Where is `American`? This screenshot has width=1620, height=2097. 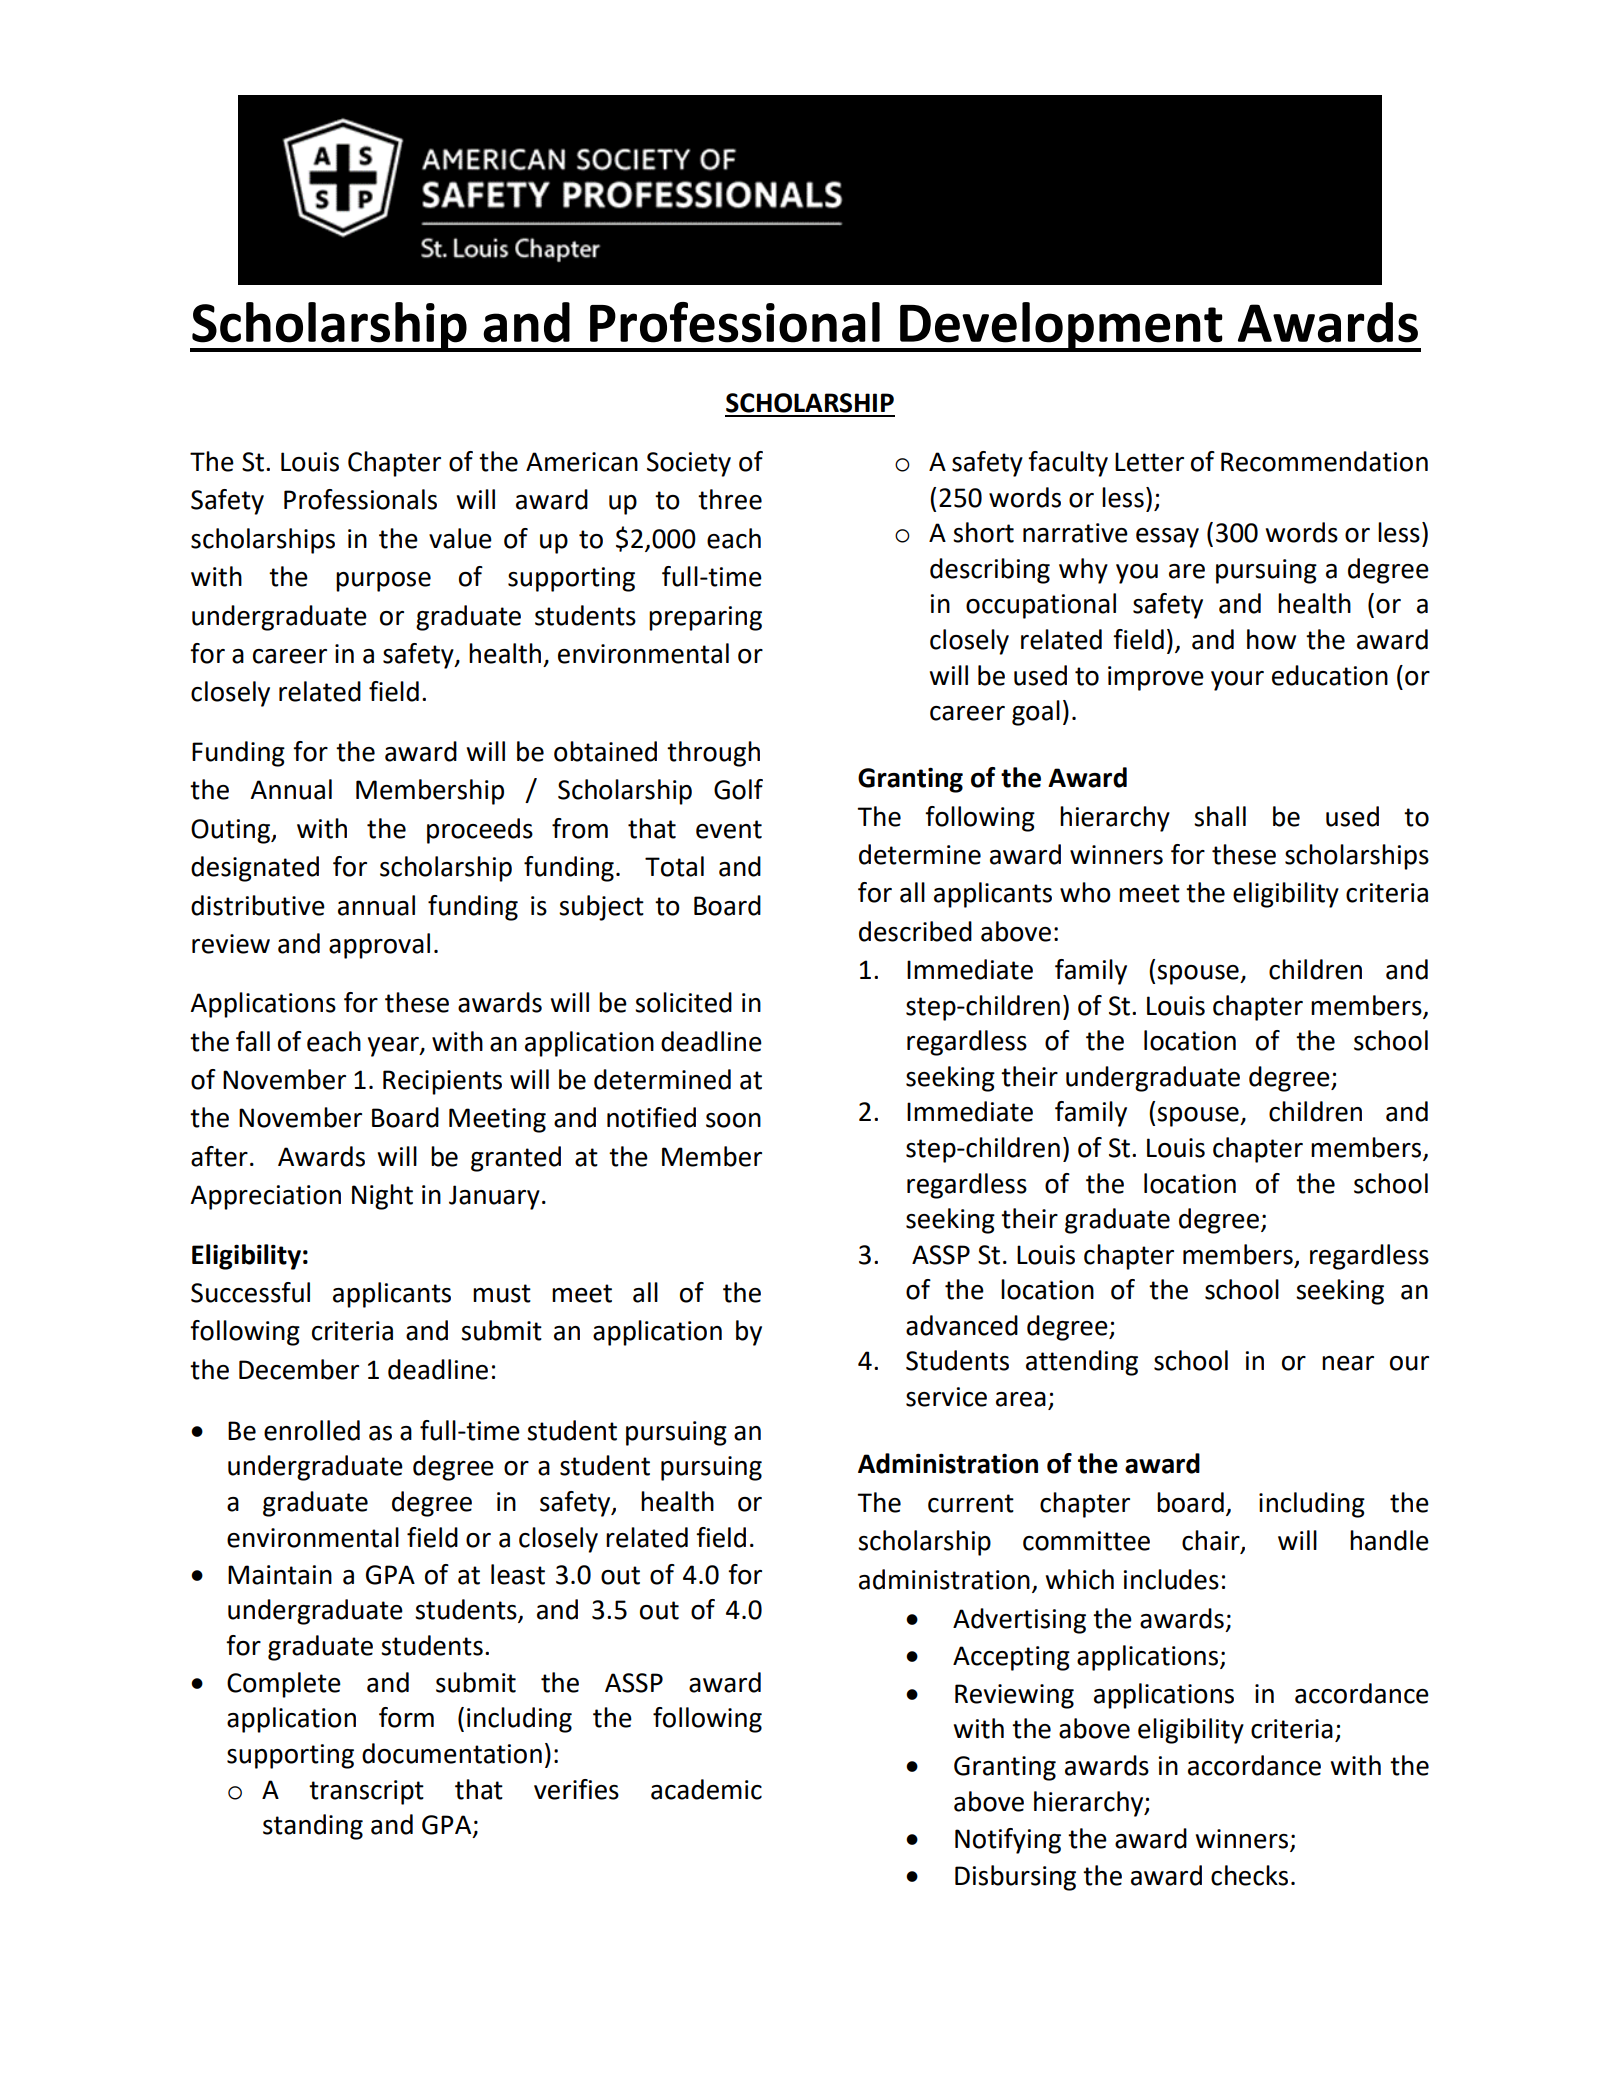
American is located at coordinates (582, 462).
